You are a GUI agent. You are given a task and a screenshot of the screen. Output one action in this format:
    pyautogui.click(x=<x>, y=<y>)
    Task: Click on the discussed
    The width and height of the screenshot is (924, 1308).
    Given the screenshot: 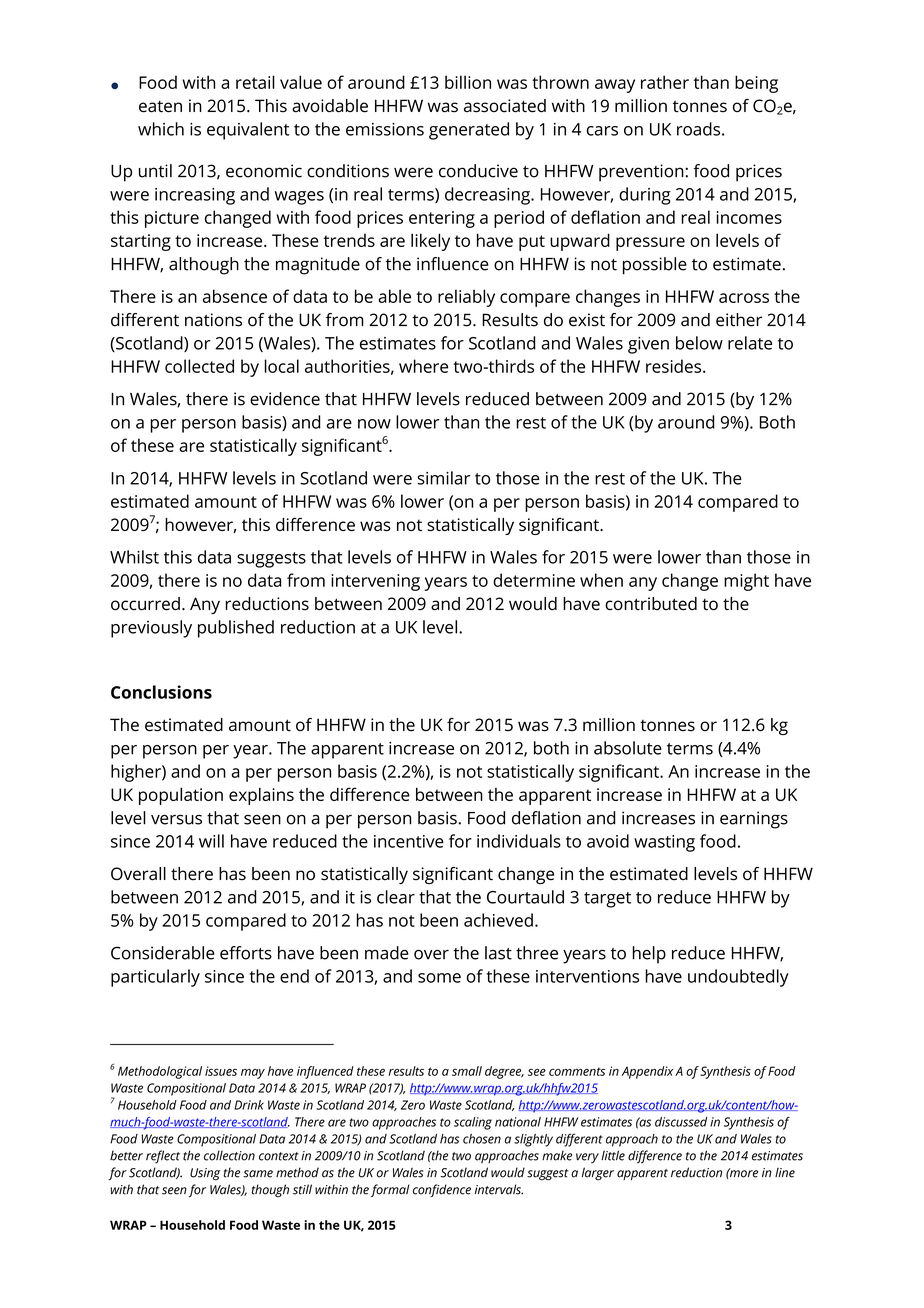 What is the action you would take?
    pyautogui.click(x=681, y=1122)
